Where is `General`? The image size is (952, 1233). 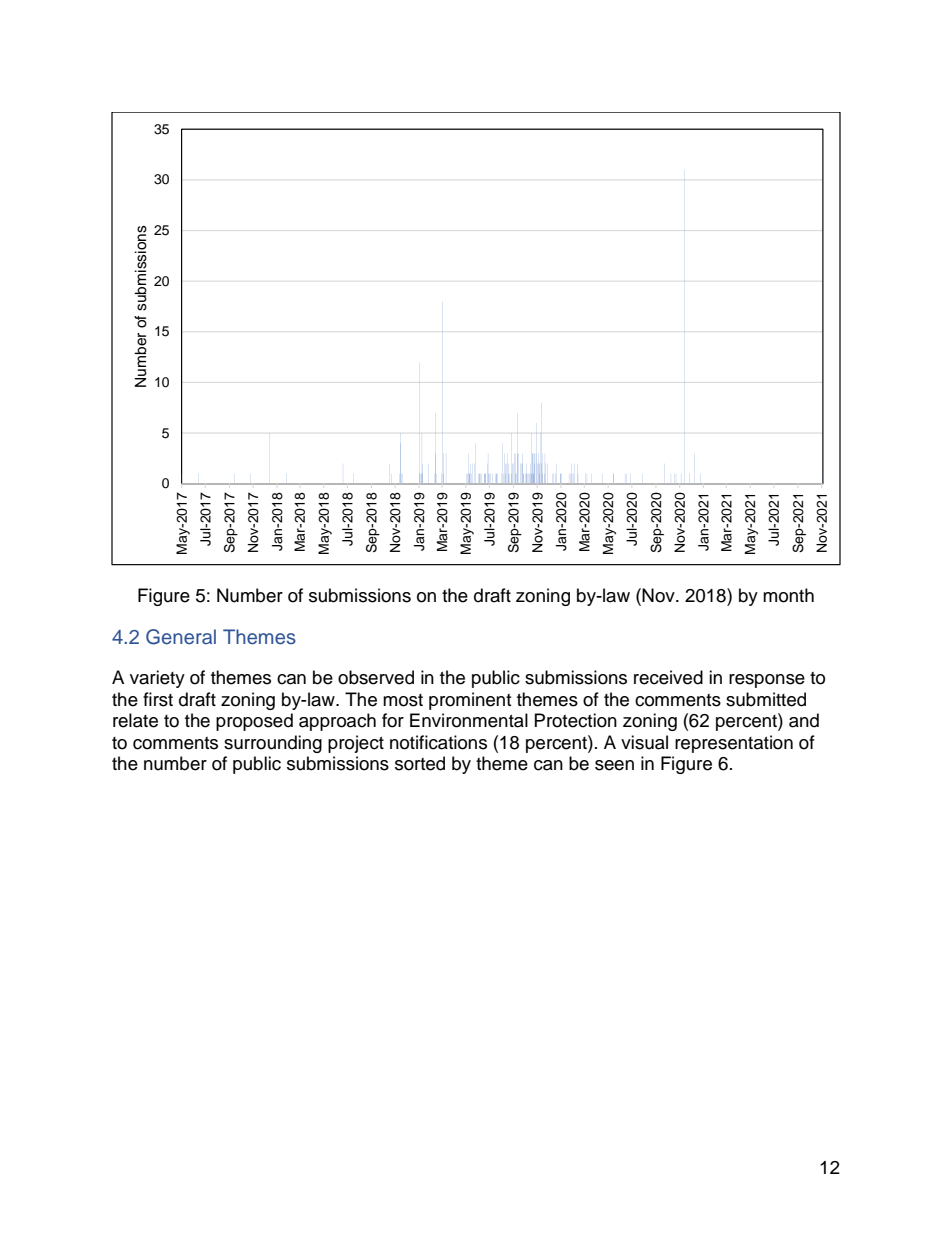
General is located at coordinates (181, 637).
